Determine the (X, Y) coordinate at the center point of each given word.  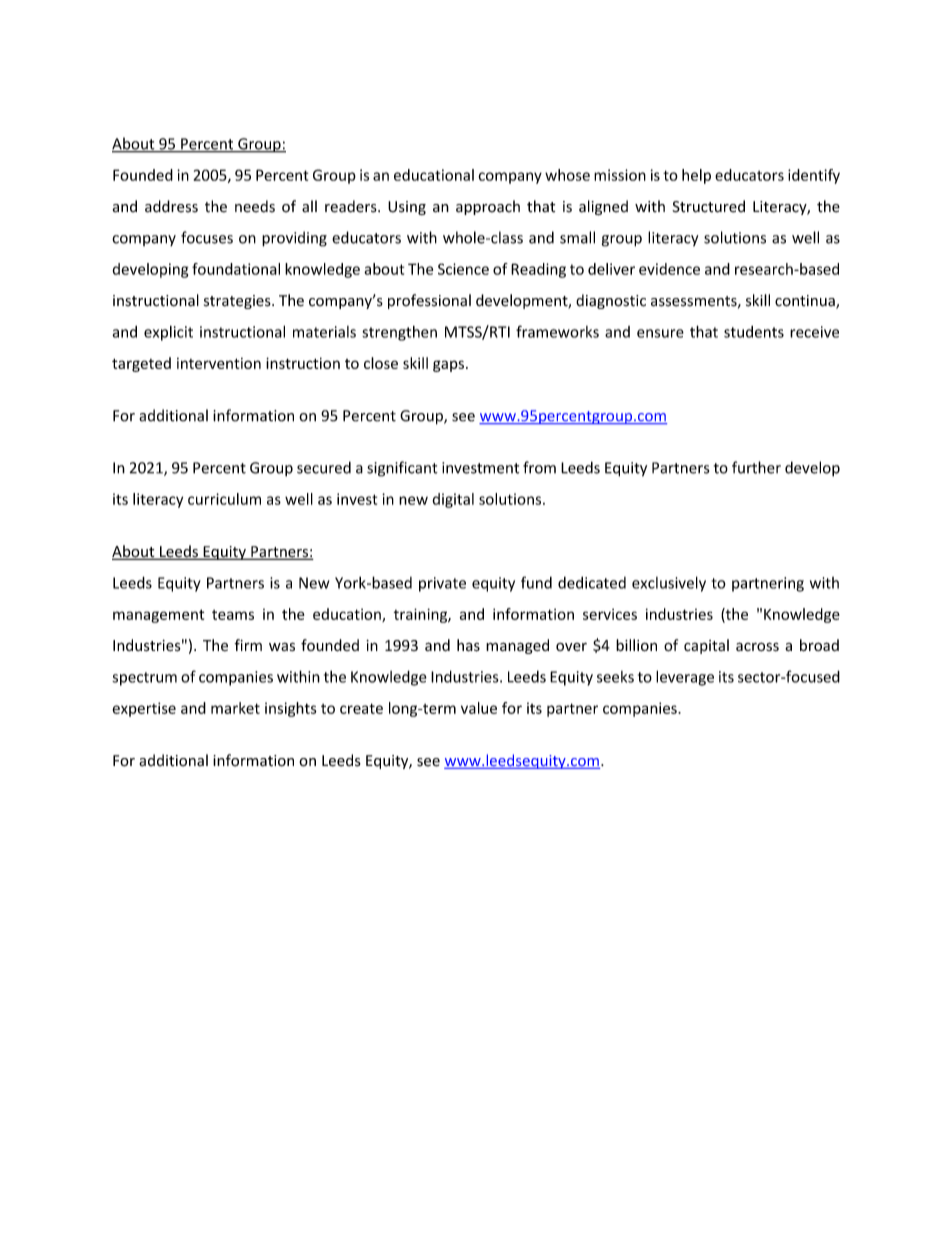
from (539, 467)
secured (324, 467)
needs (255, 206)
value (479, 708)
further (756, 467)
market (235, 708)
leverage (685, 678)
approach (488, 207)
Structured (708, 206)
